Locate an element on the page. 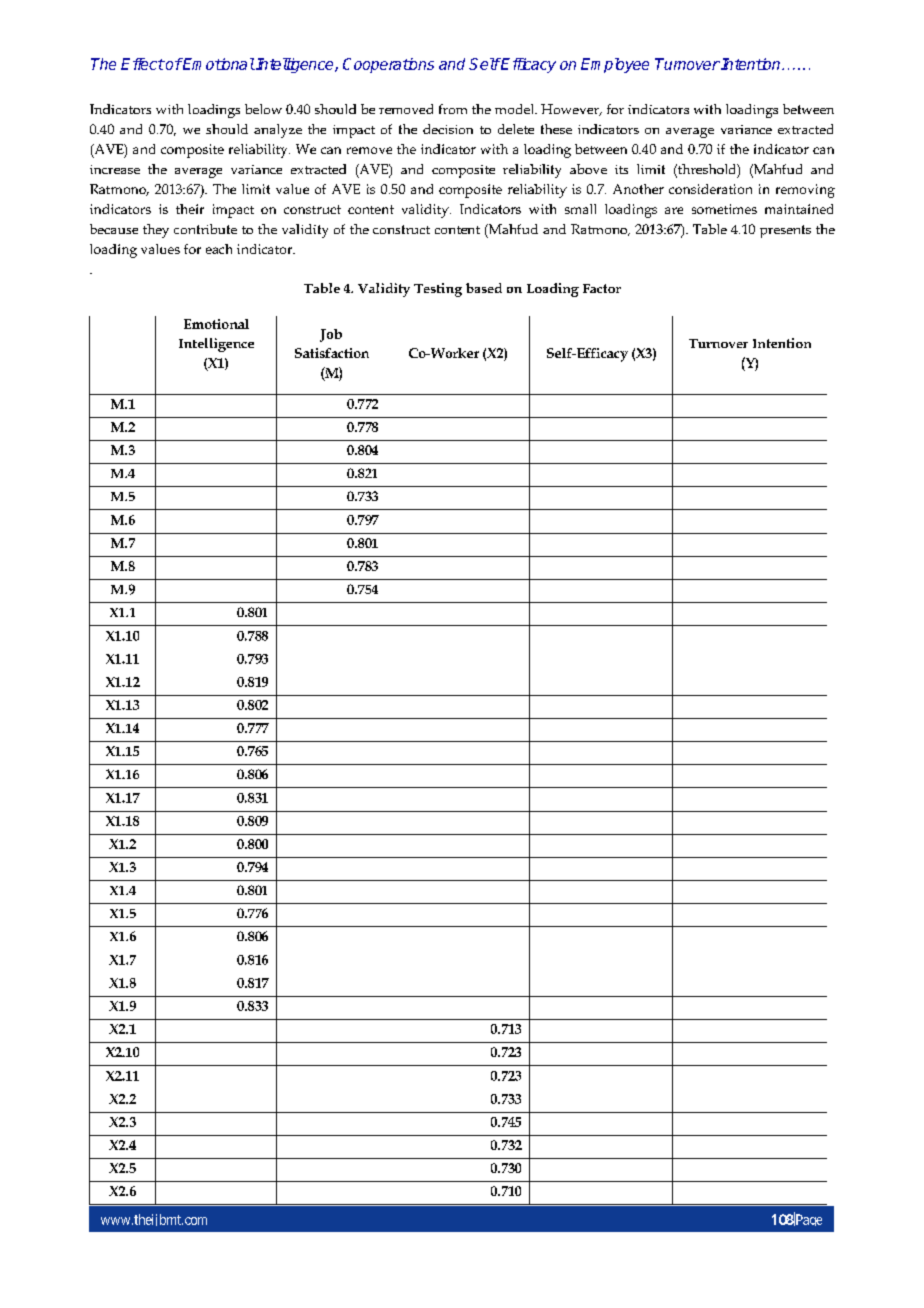 The image size is (924, 1308). Employee is located at coordinates (615, 65).
